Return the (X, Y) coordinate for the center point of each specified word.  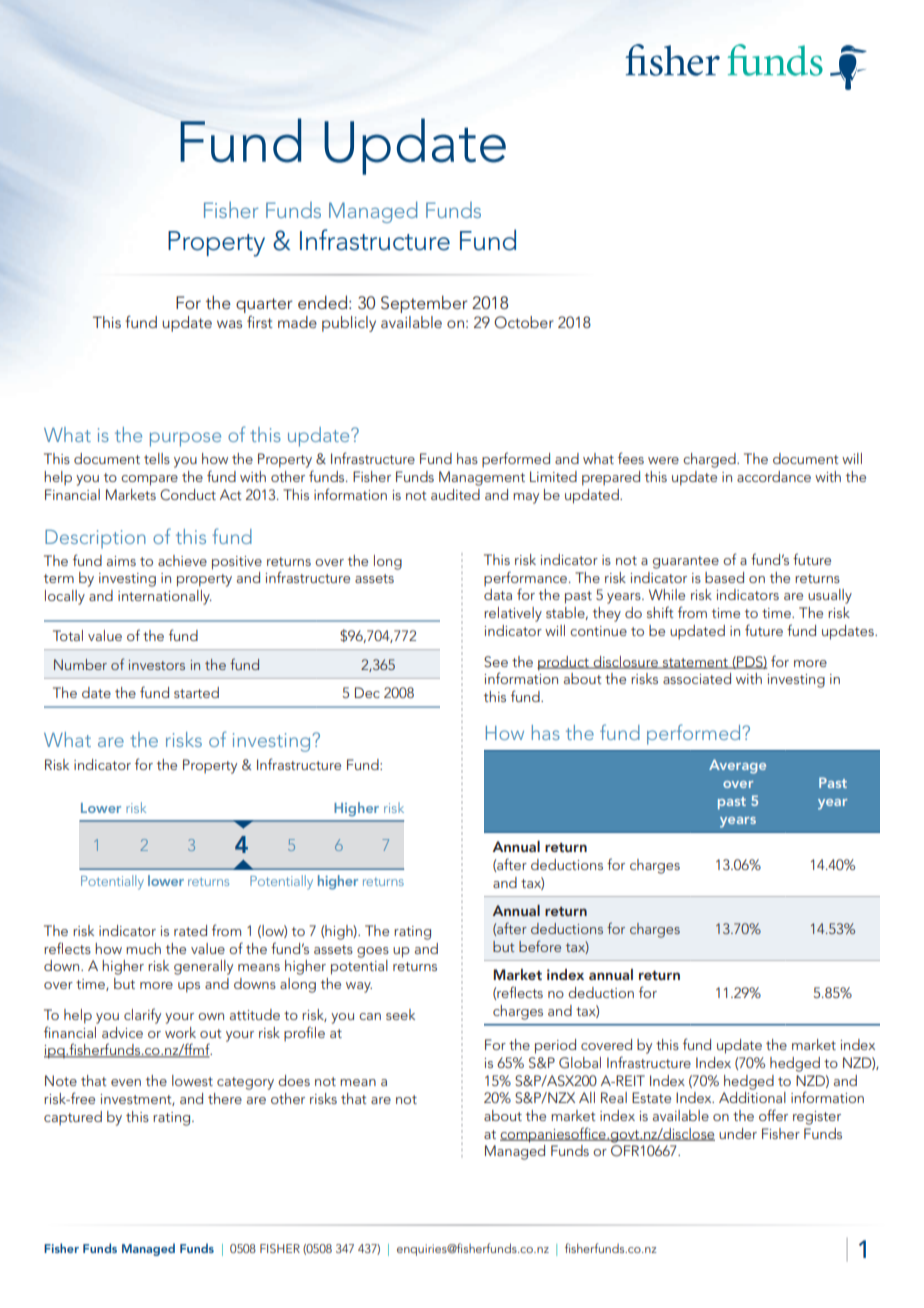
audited (455, 494)
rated (190, 930)
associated (697, 678)
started (196, 692)
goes (373, 952)
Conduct (188, 495)
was (229, 324)
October (524, 322)
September (424, 304)
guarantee (686, 562)
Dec (367, 692)
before (540, 946)
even (126, 1082)
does (294, 1080)
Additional (752, 1097)
